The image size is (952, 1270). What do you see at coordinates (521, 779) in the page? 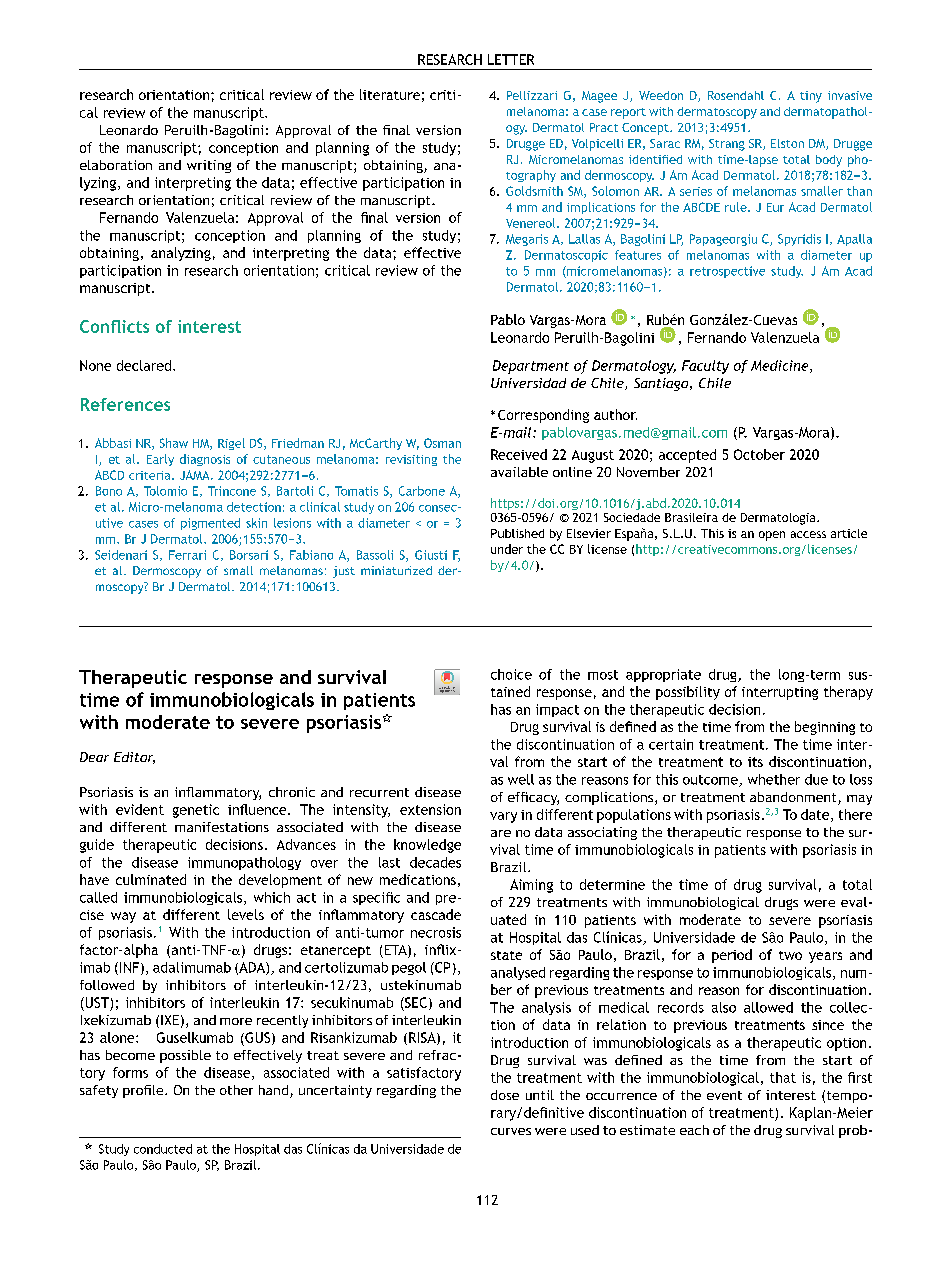
I see `well` at bounding box center [521, 779].
